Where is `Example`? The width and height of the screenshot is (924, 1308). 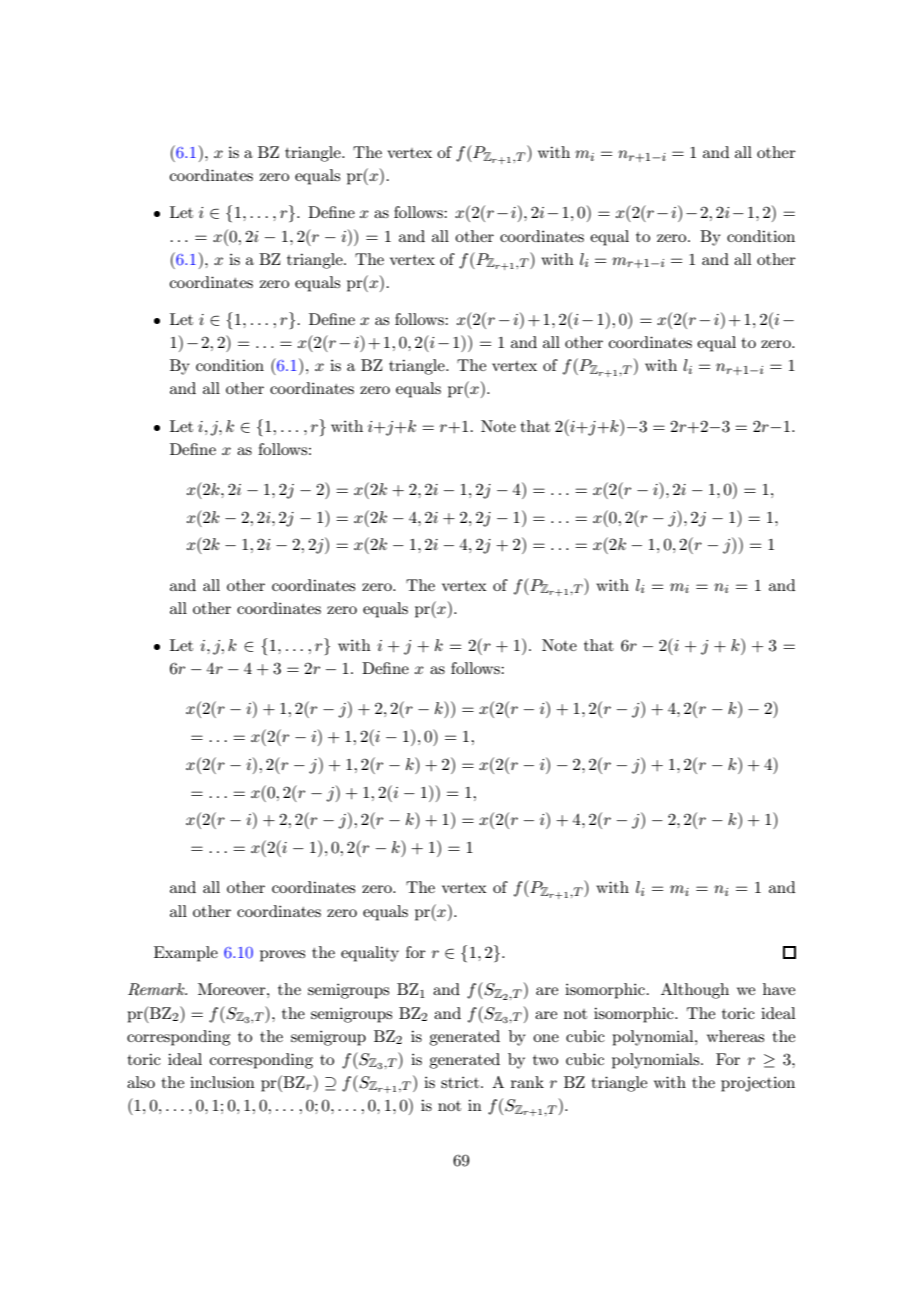 Example is located at coordinates (186, 954).
